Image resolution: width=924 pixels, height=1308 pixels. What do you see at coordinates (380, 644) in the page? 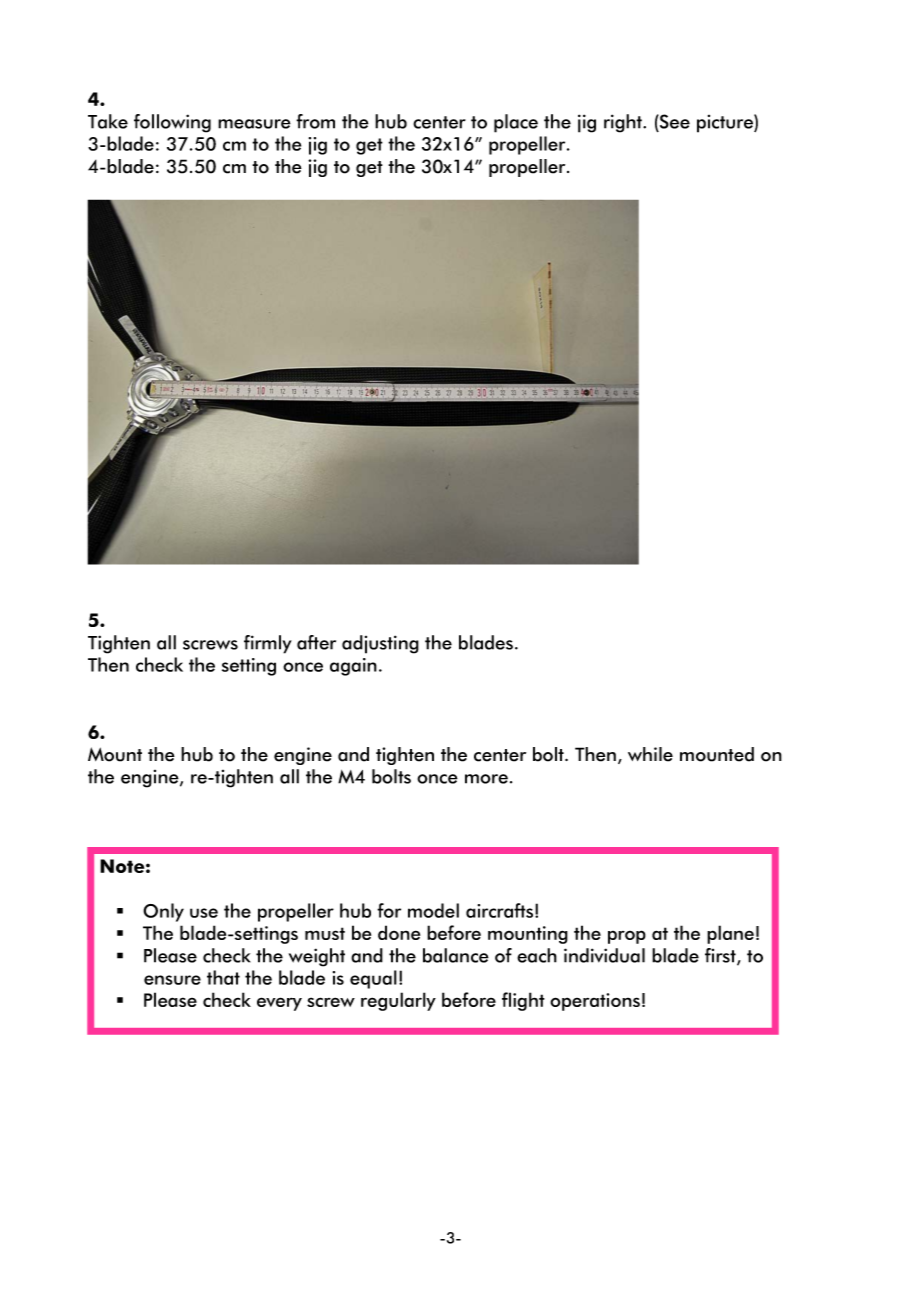
I see `adjusting` at bounding box center [380, 644].
